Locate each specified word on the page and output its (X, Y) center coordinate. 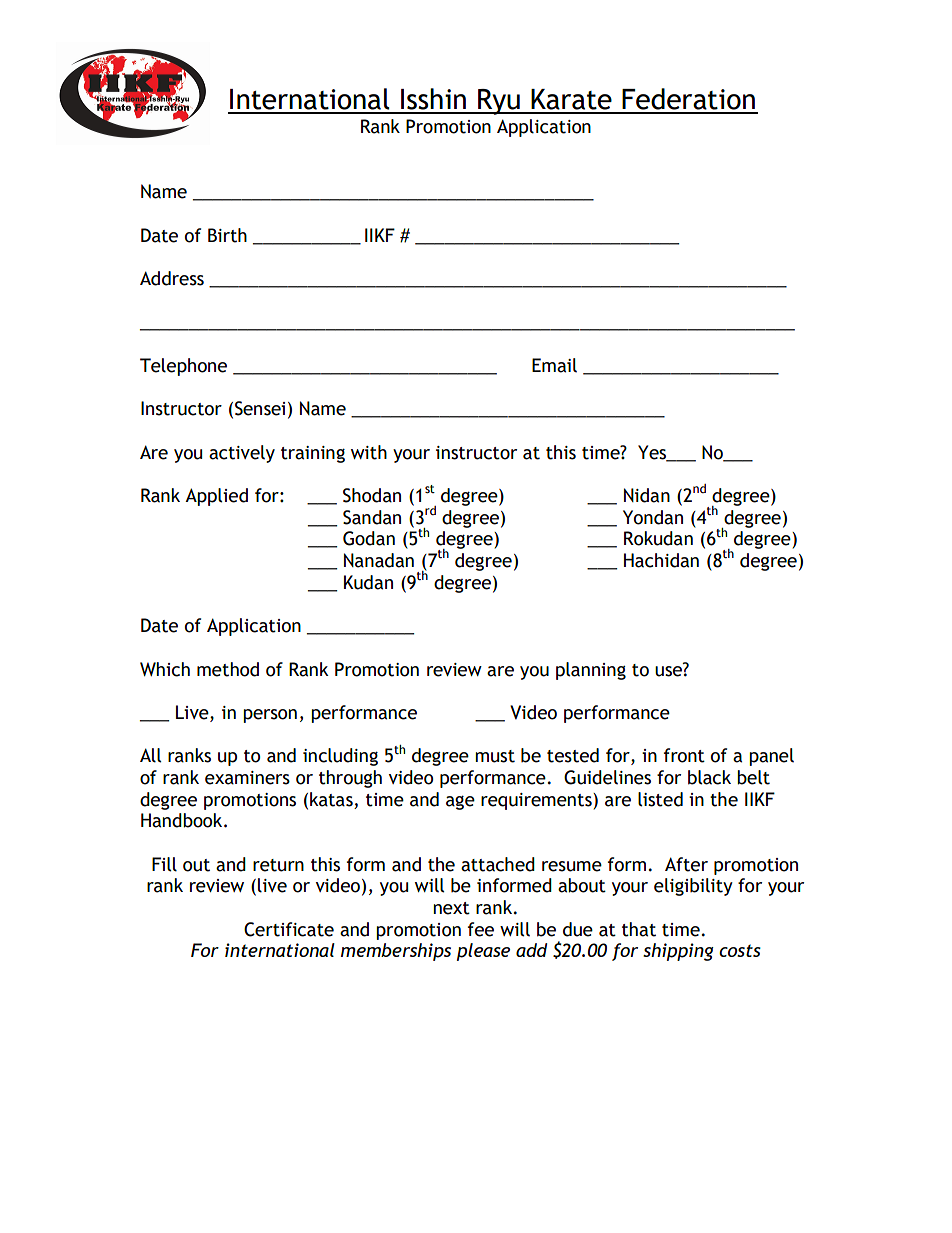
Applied (216, 497)
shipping (678, 952)
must (495, 756)
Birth (227, 235)
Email (554, 365)
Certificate (289, 929)
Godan (369, 538)
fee (481, 929)
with (369, 452)
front (684, 755)
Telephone (183, 367)
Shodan (372, 495)
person (270, 716)
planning (591, 671)
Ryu (499, 102)
